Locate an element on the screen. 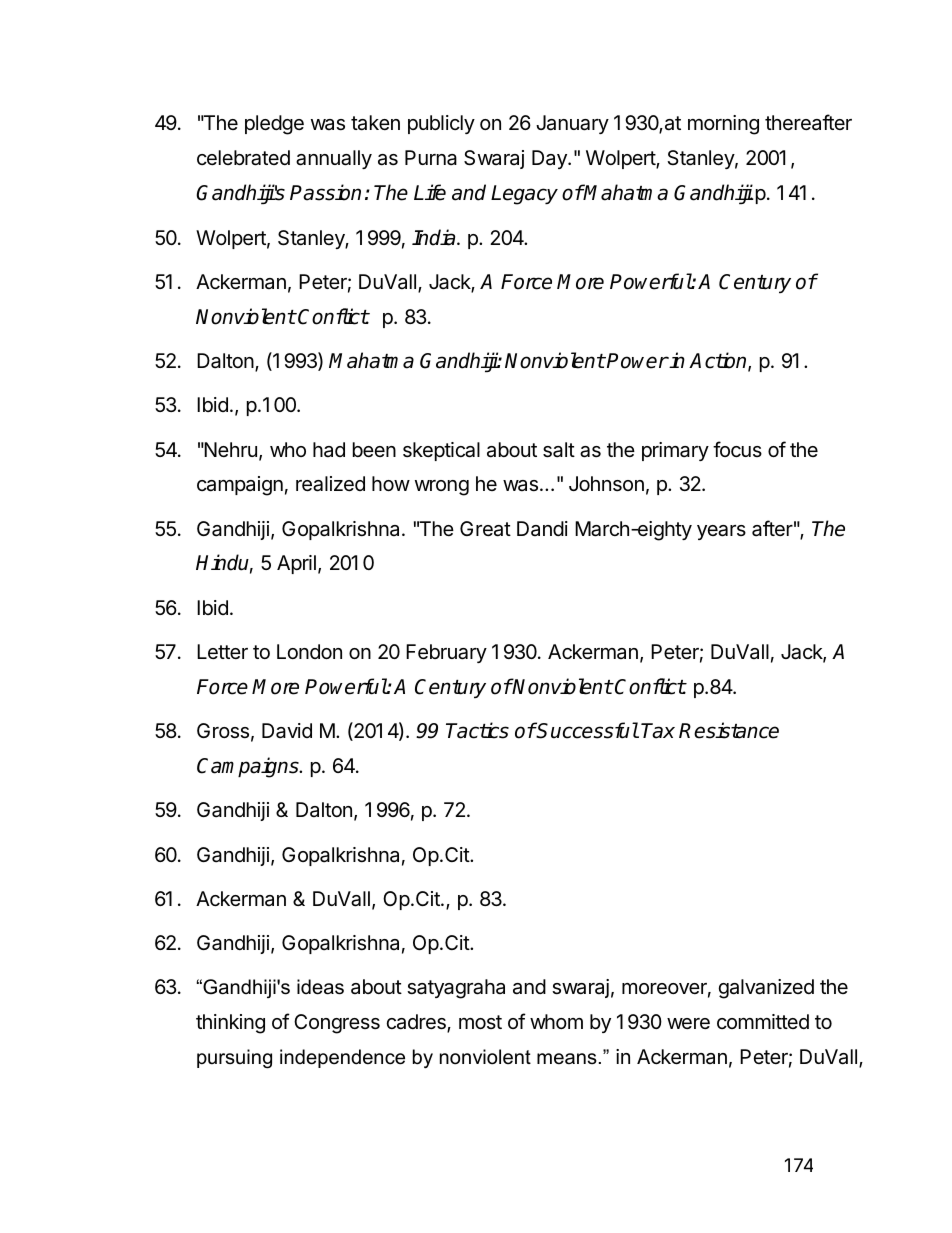 The height and width of the screenshot is (1233, 952). Great is located at coordinates (485, 529).
